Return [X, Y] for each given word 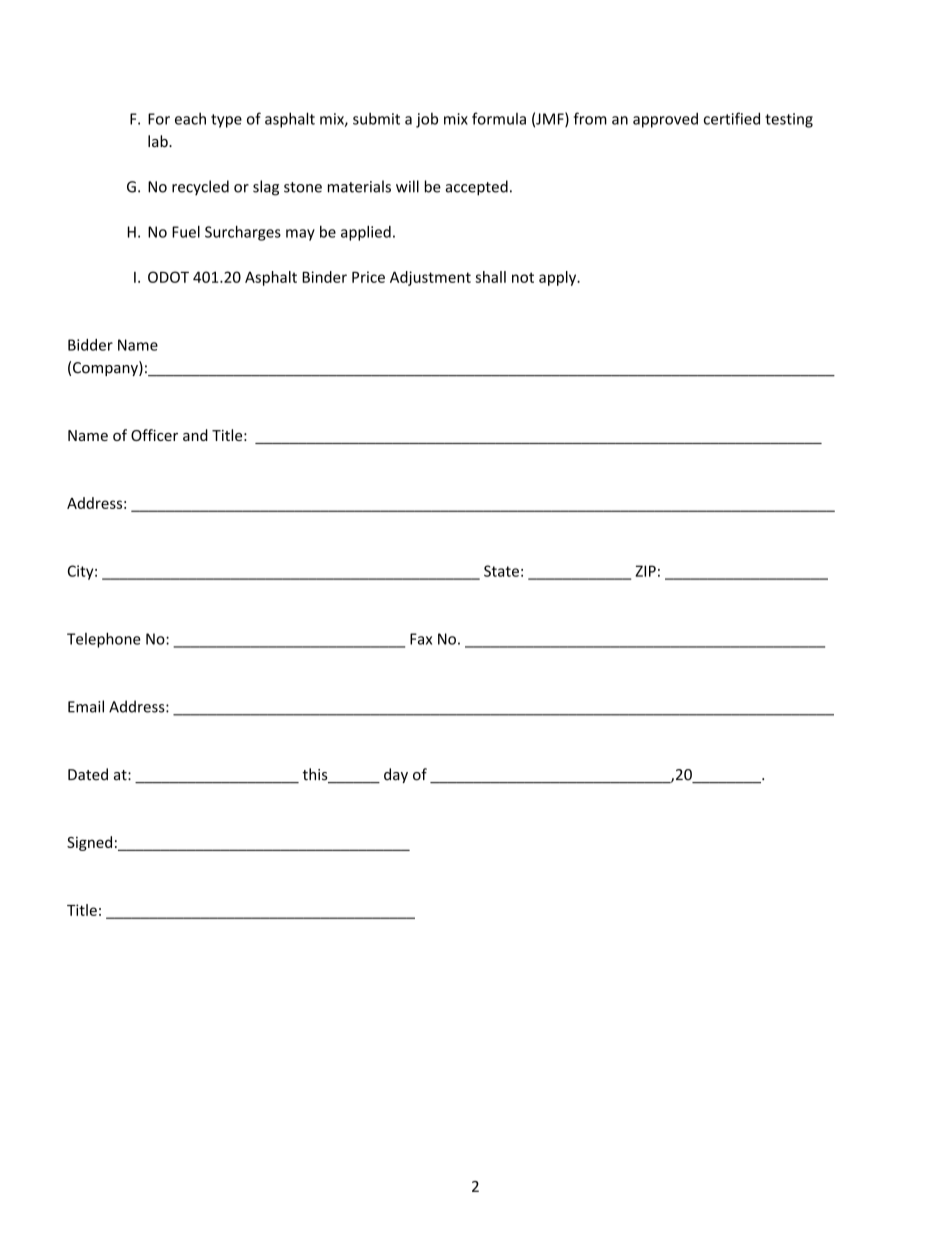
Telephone [104, 640]
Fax [421, 639]
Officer [154, 435]
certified [732, 118]
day [396, 775]
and [195, 435]
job [427, 120]
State [501, 571]
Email [86, 706]
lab [159, 141]
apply [559, 278]
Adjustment [430, 278]
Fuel [186, 232]
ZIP [645, 571]
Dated [88, 774]
